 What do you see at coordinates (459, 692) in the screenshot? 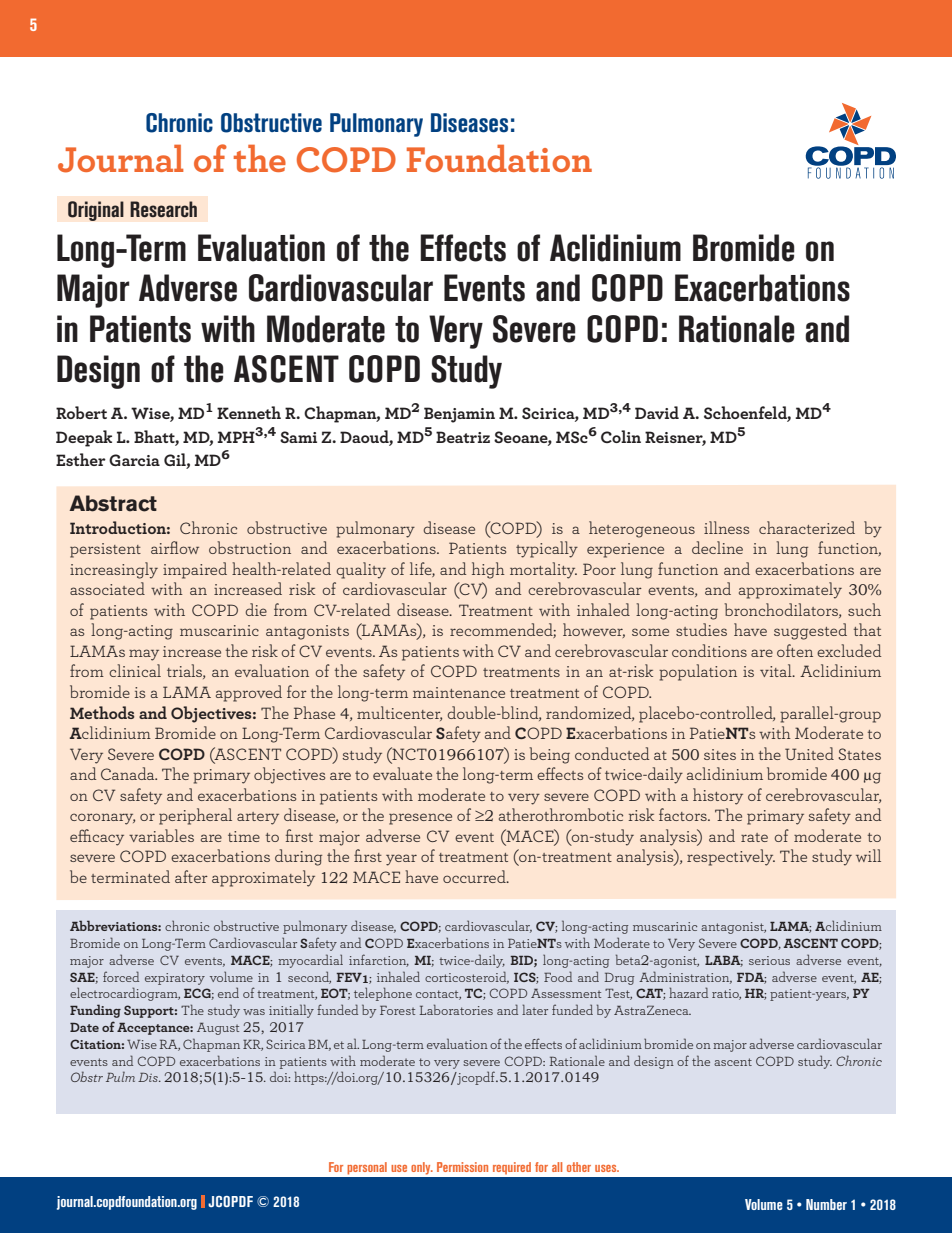
I see `maintenance` at bounding box center [459, 692].
